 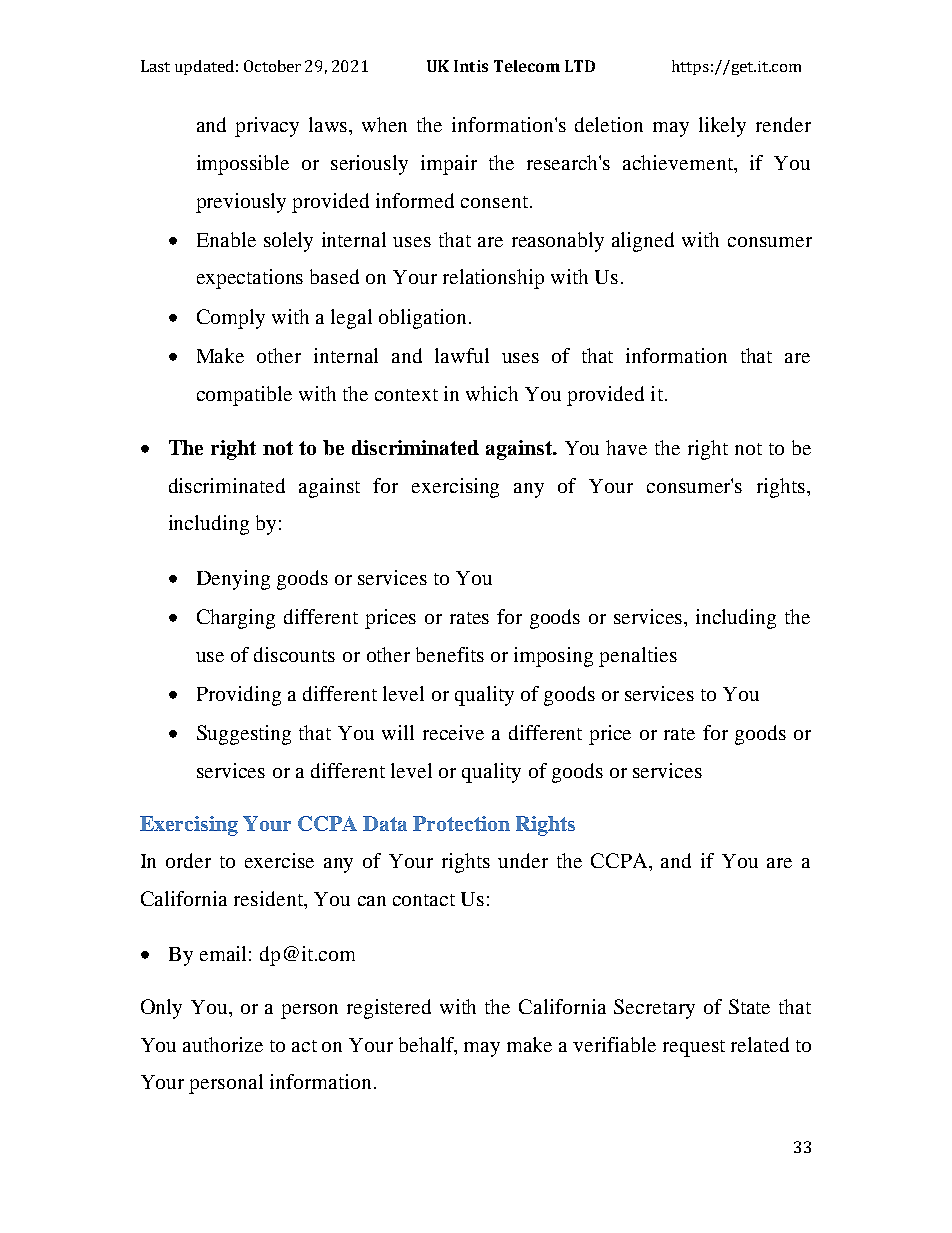 What do you see at coordinates (244, 735) in the document?
I see `Suggesting` at bounding box center [244, 735].
